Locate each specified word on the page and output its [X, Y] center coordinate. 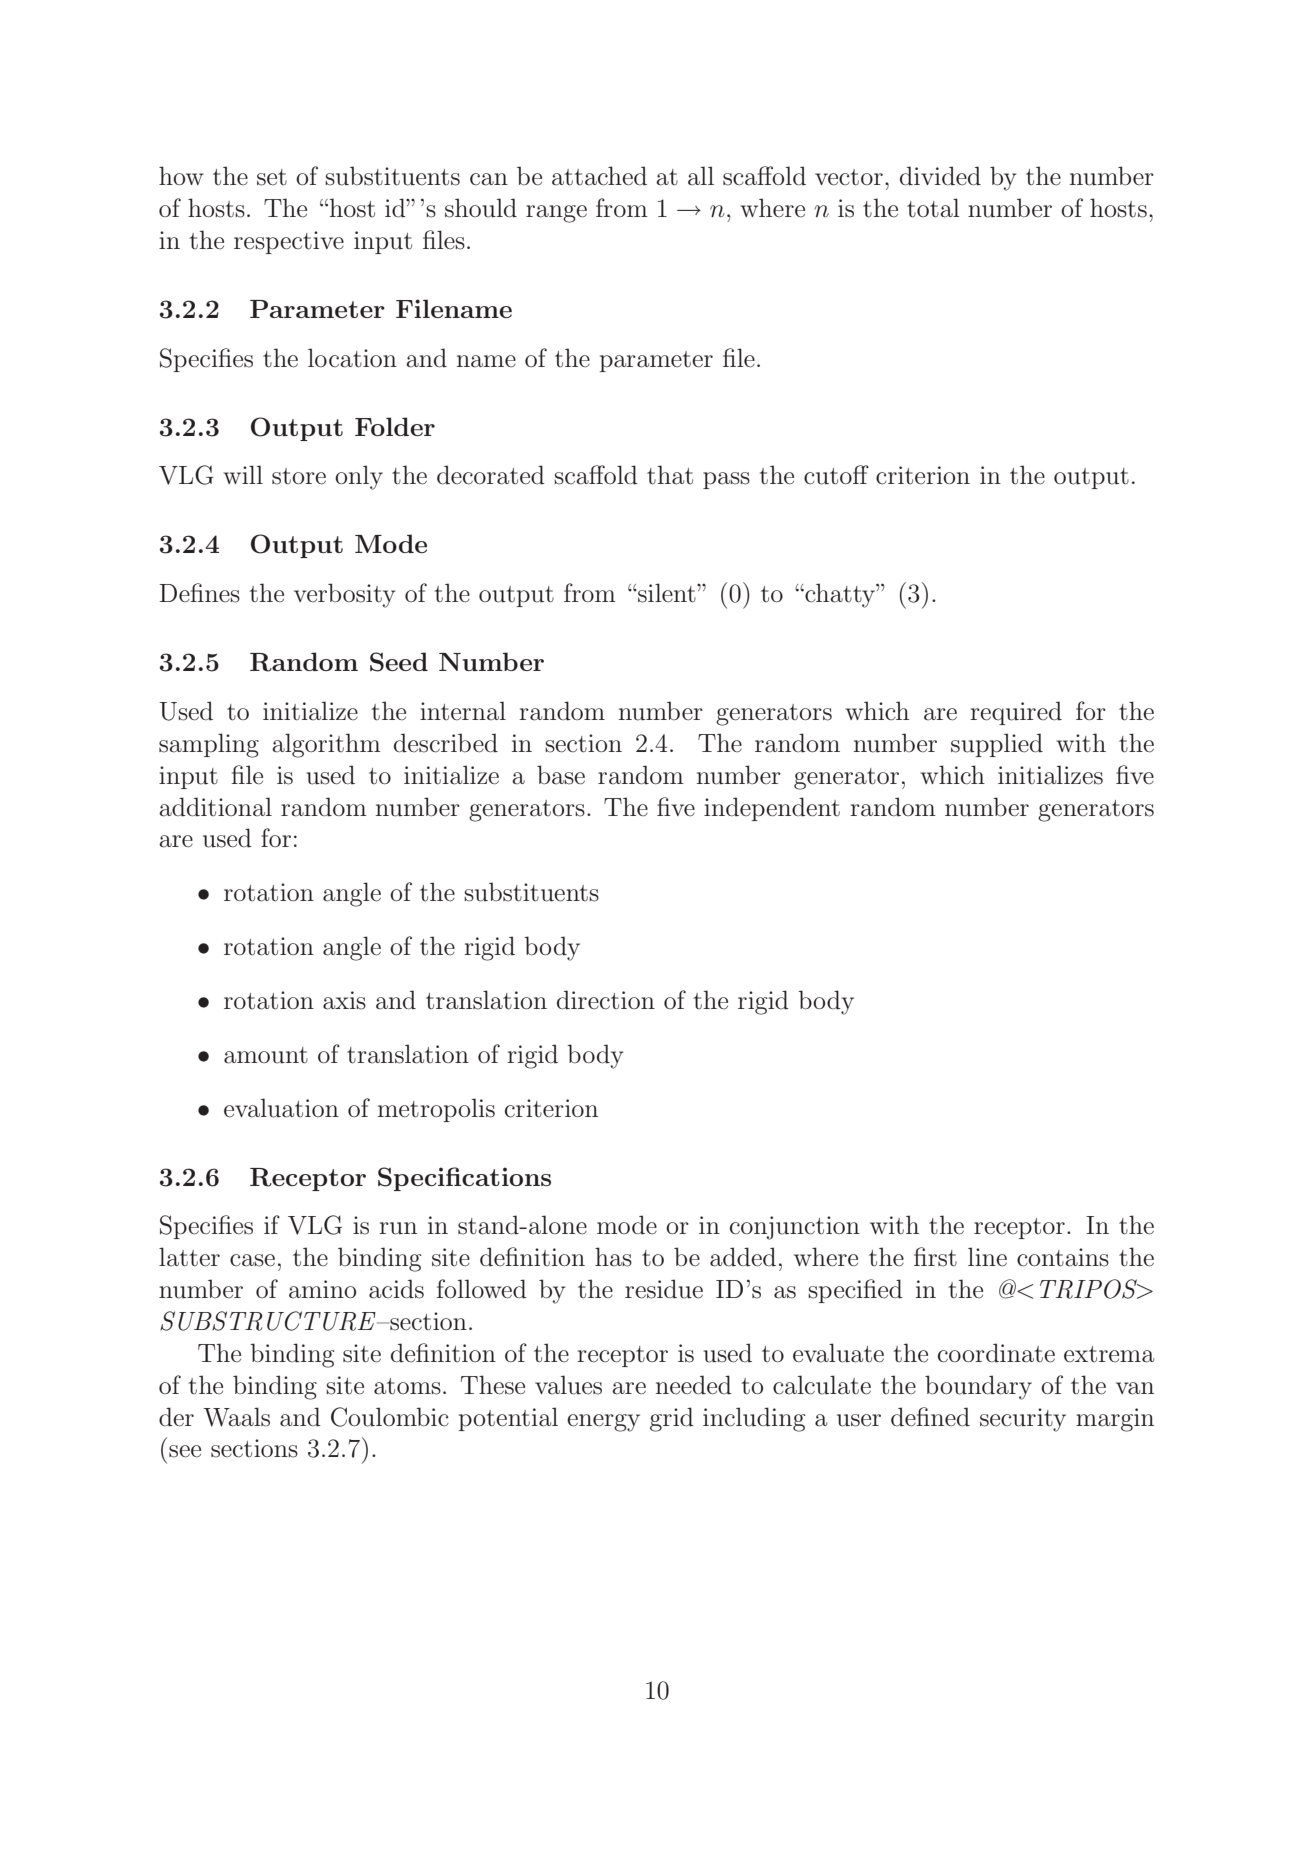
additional [215, 807]
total [933, 208]
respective [289, 242]
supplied [997, 745]
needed [694, 1385]
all [701, 176]
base [561, 775]
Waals [236, 1417]
